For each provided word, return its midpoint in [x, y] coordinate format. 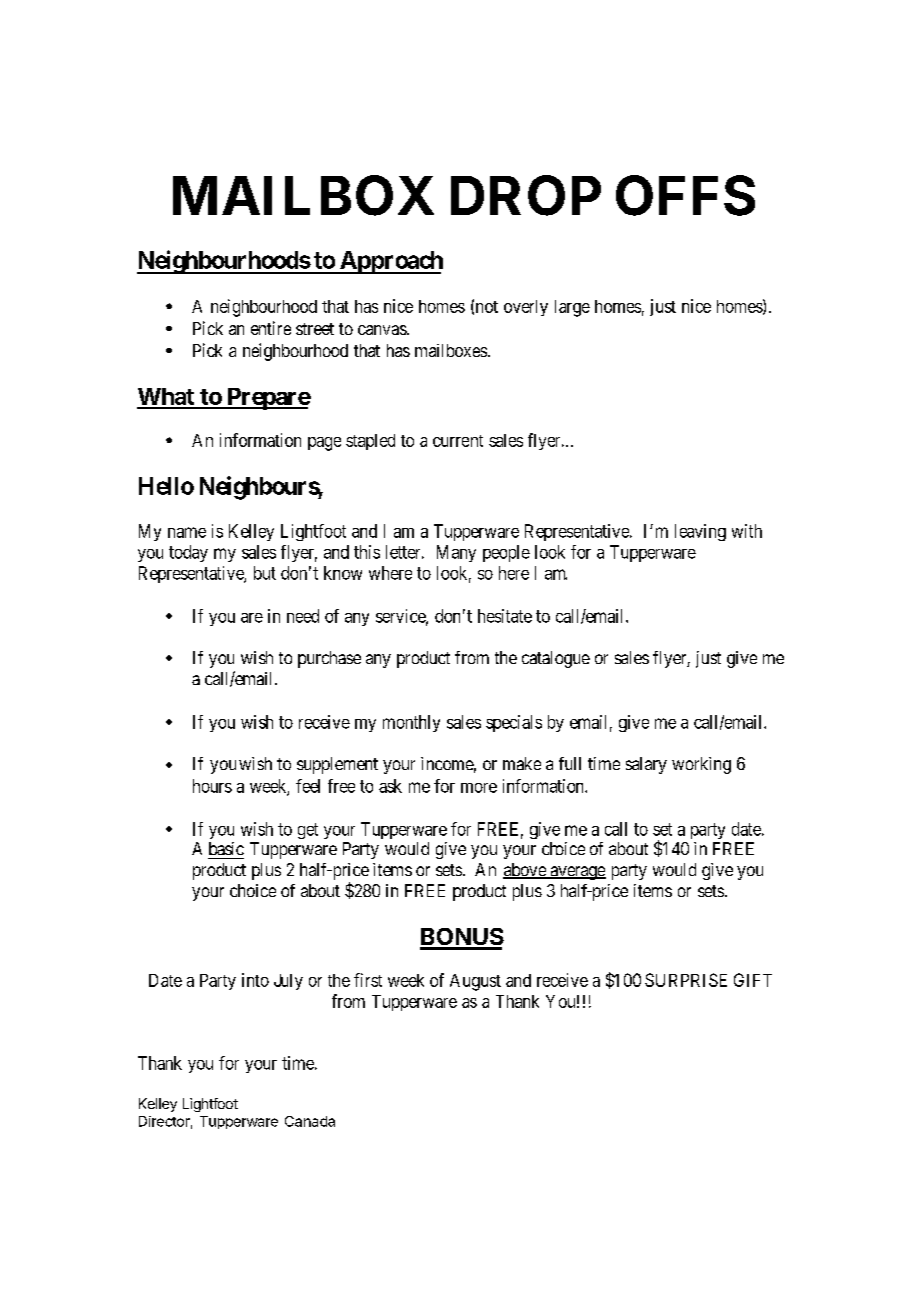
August [475, 982]
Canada [310, 1121]
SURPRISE [686, 980]
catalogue [556, 659]
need [303, 616]
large [572, 308]
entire [271, 328]
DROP [526, 195]
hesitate [505, 616]
